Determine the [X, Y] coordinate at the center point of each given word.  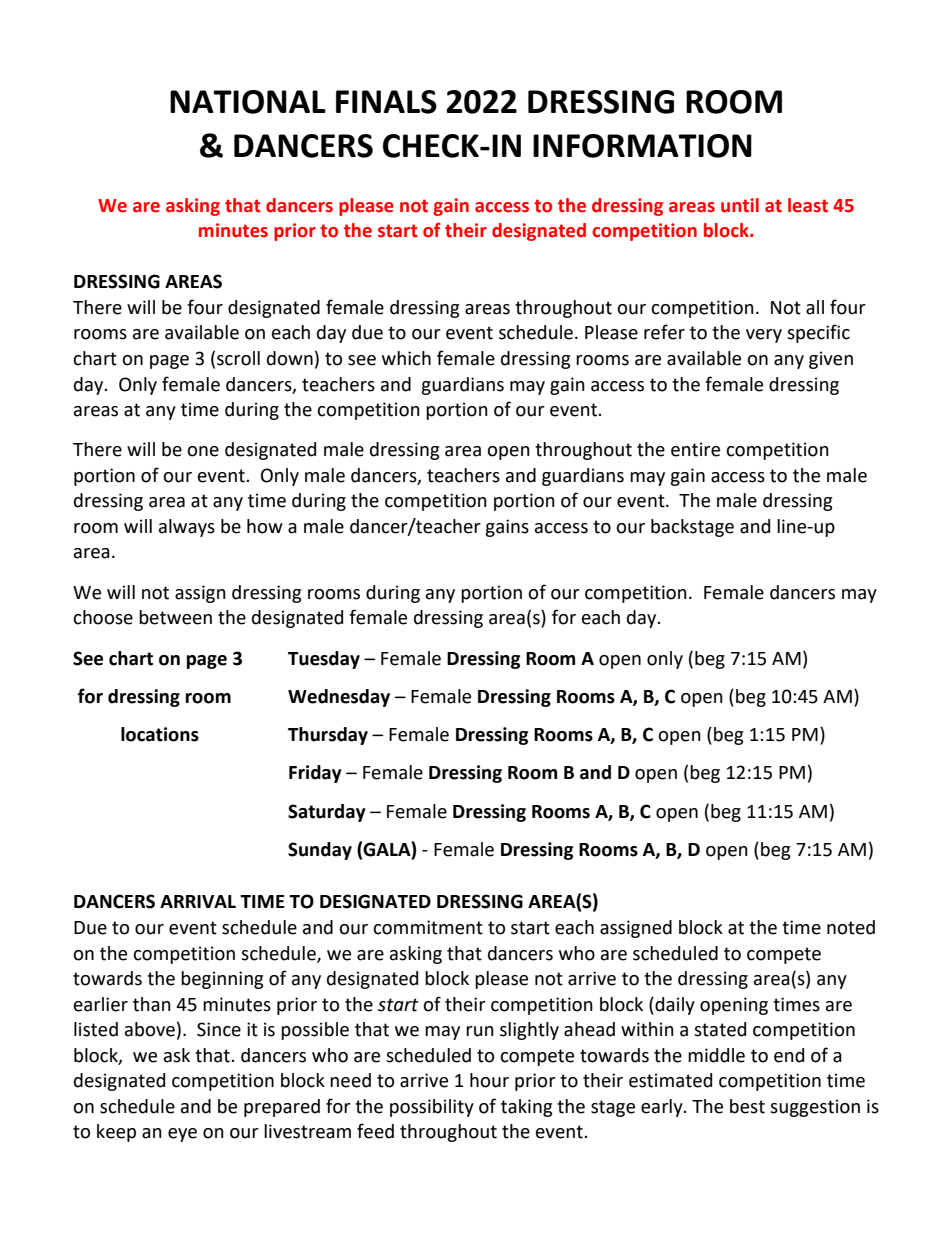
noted [851, 927]
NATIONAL [248, 102]
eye [182, 1135]
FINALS [386, 102]
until [740, 205]
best [747, 1106]
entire [695, 449]
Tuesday [324, 660]
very [764, 336]
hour [489, 1080]
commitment [428, 927]
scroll [238, 358]
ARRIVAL [198, 901]
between [175, 617]
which [406, 358]
